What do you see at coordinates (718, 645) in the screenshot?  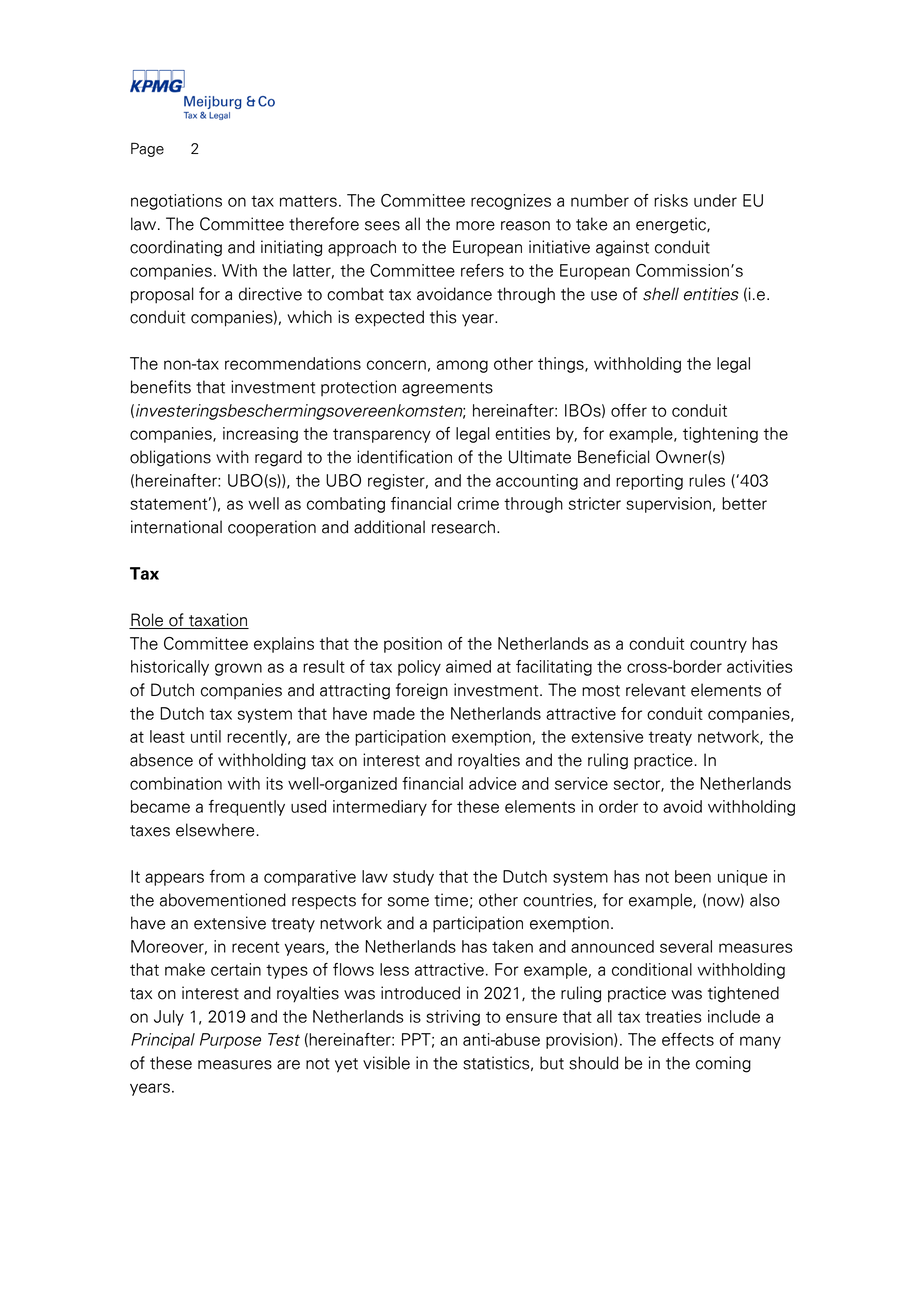 I see `country` at bounding box center [718, 645].
